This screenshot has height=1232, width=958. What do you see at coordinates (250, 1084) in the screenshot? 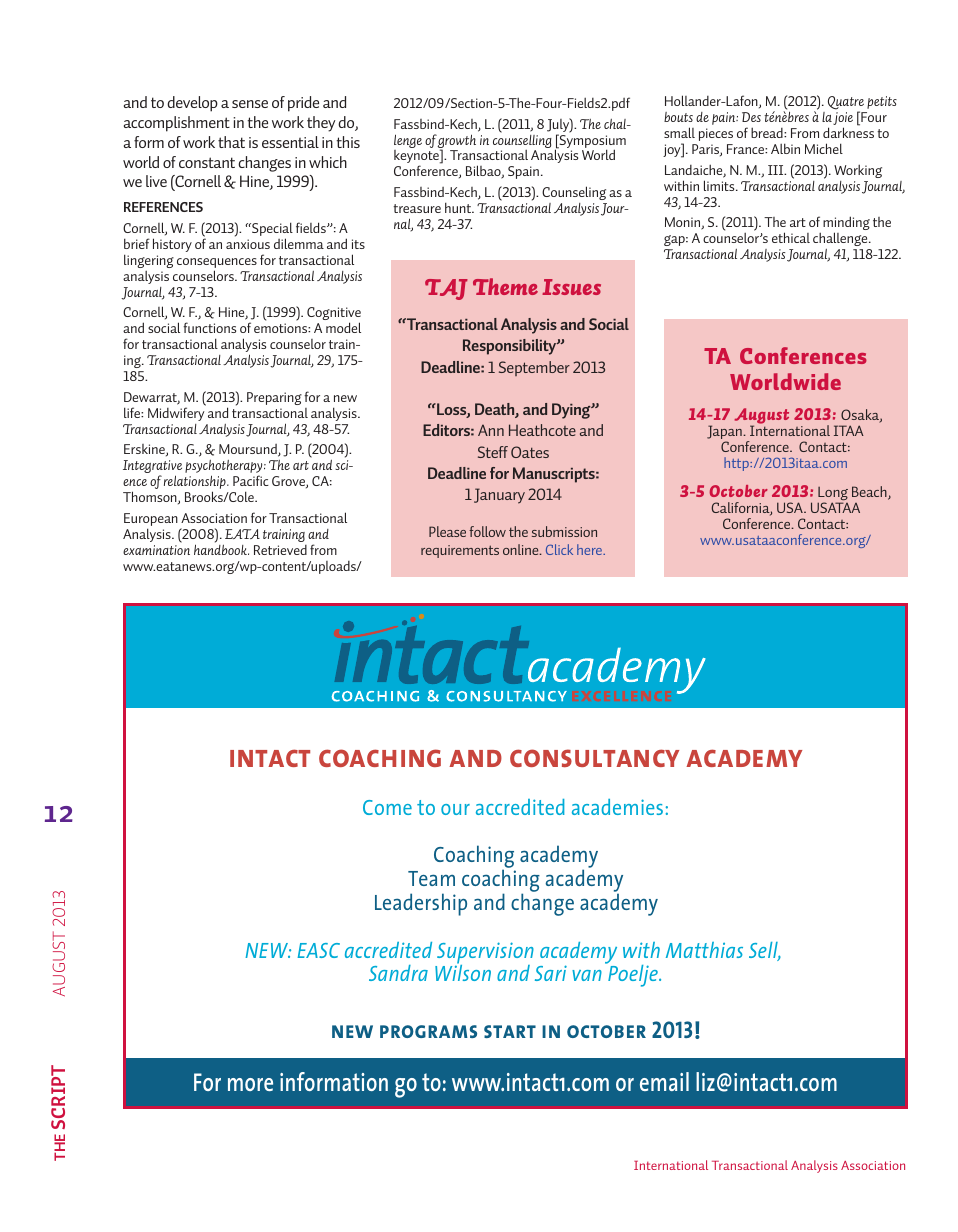
I see `more` at bounding box center [250, 1084].
